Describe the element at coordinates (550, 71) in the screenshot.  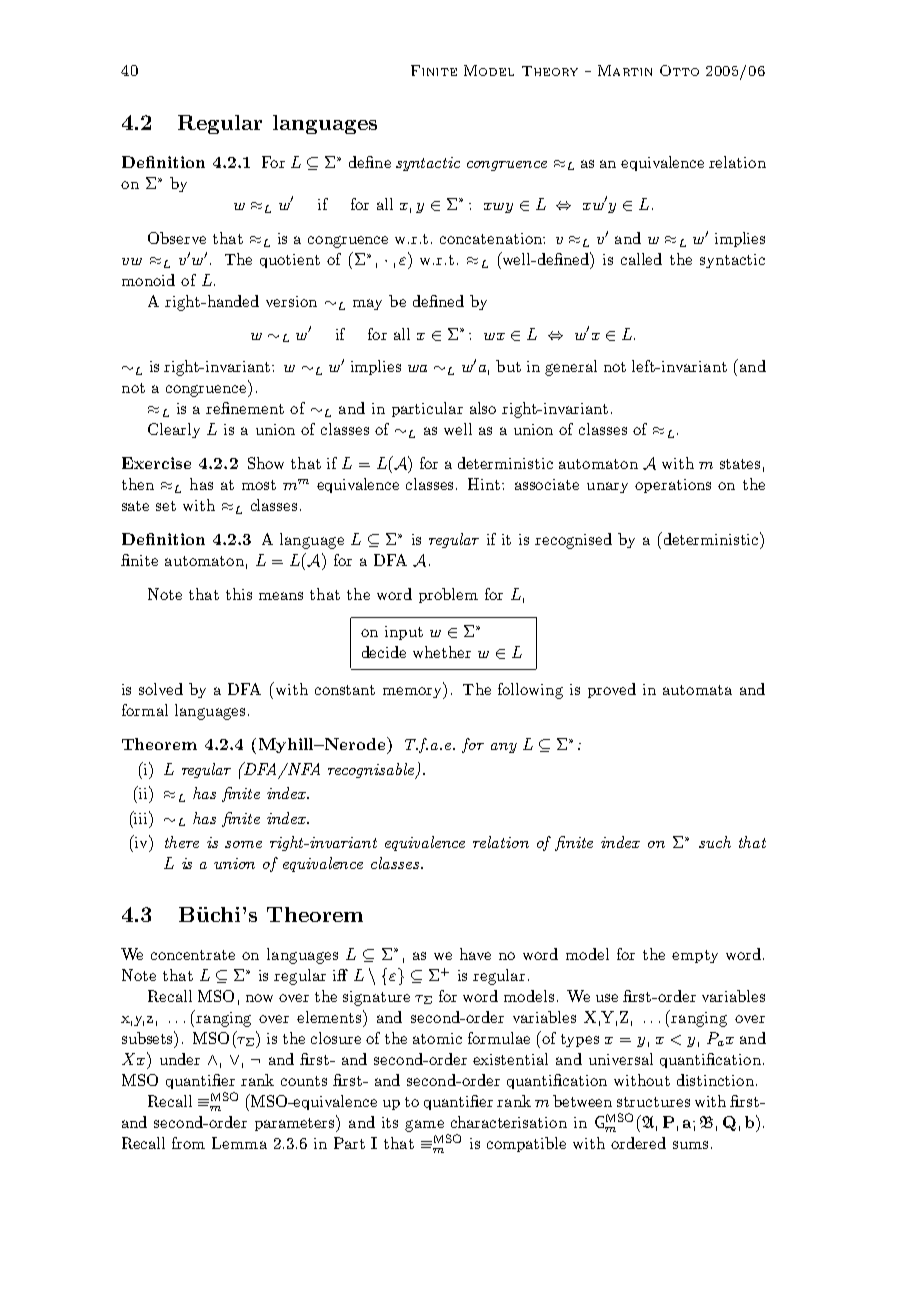
I see `Theory` at that location.
